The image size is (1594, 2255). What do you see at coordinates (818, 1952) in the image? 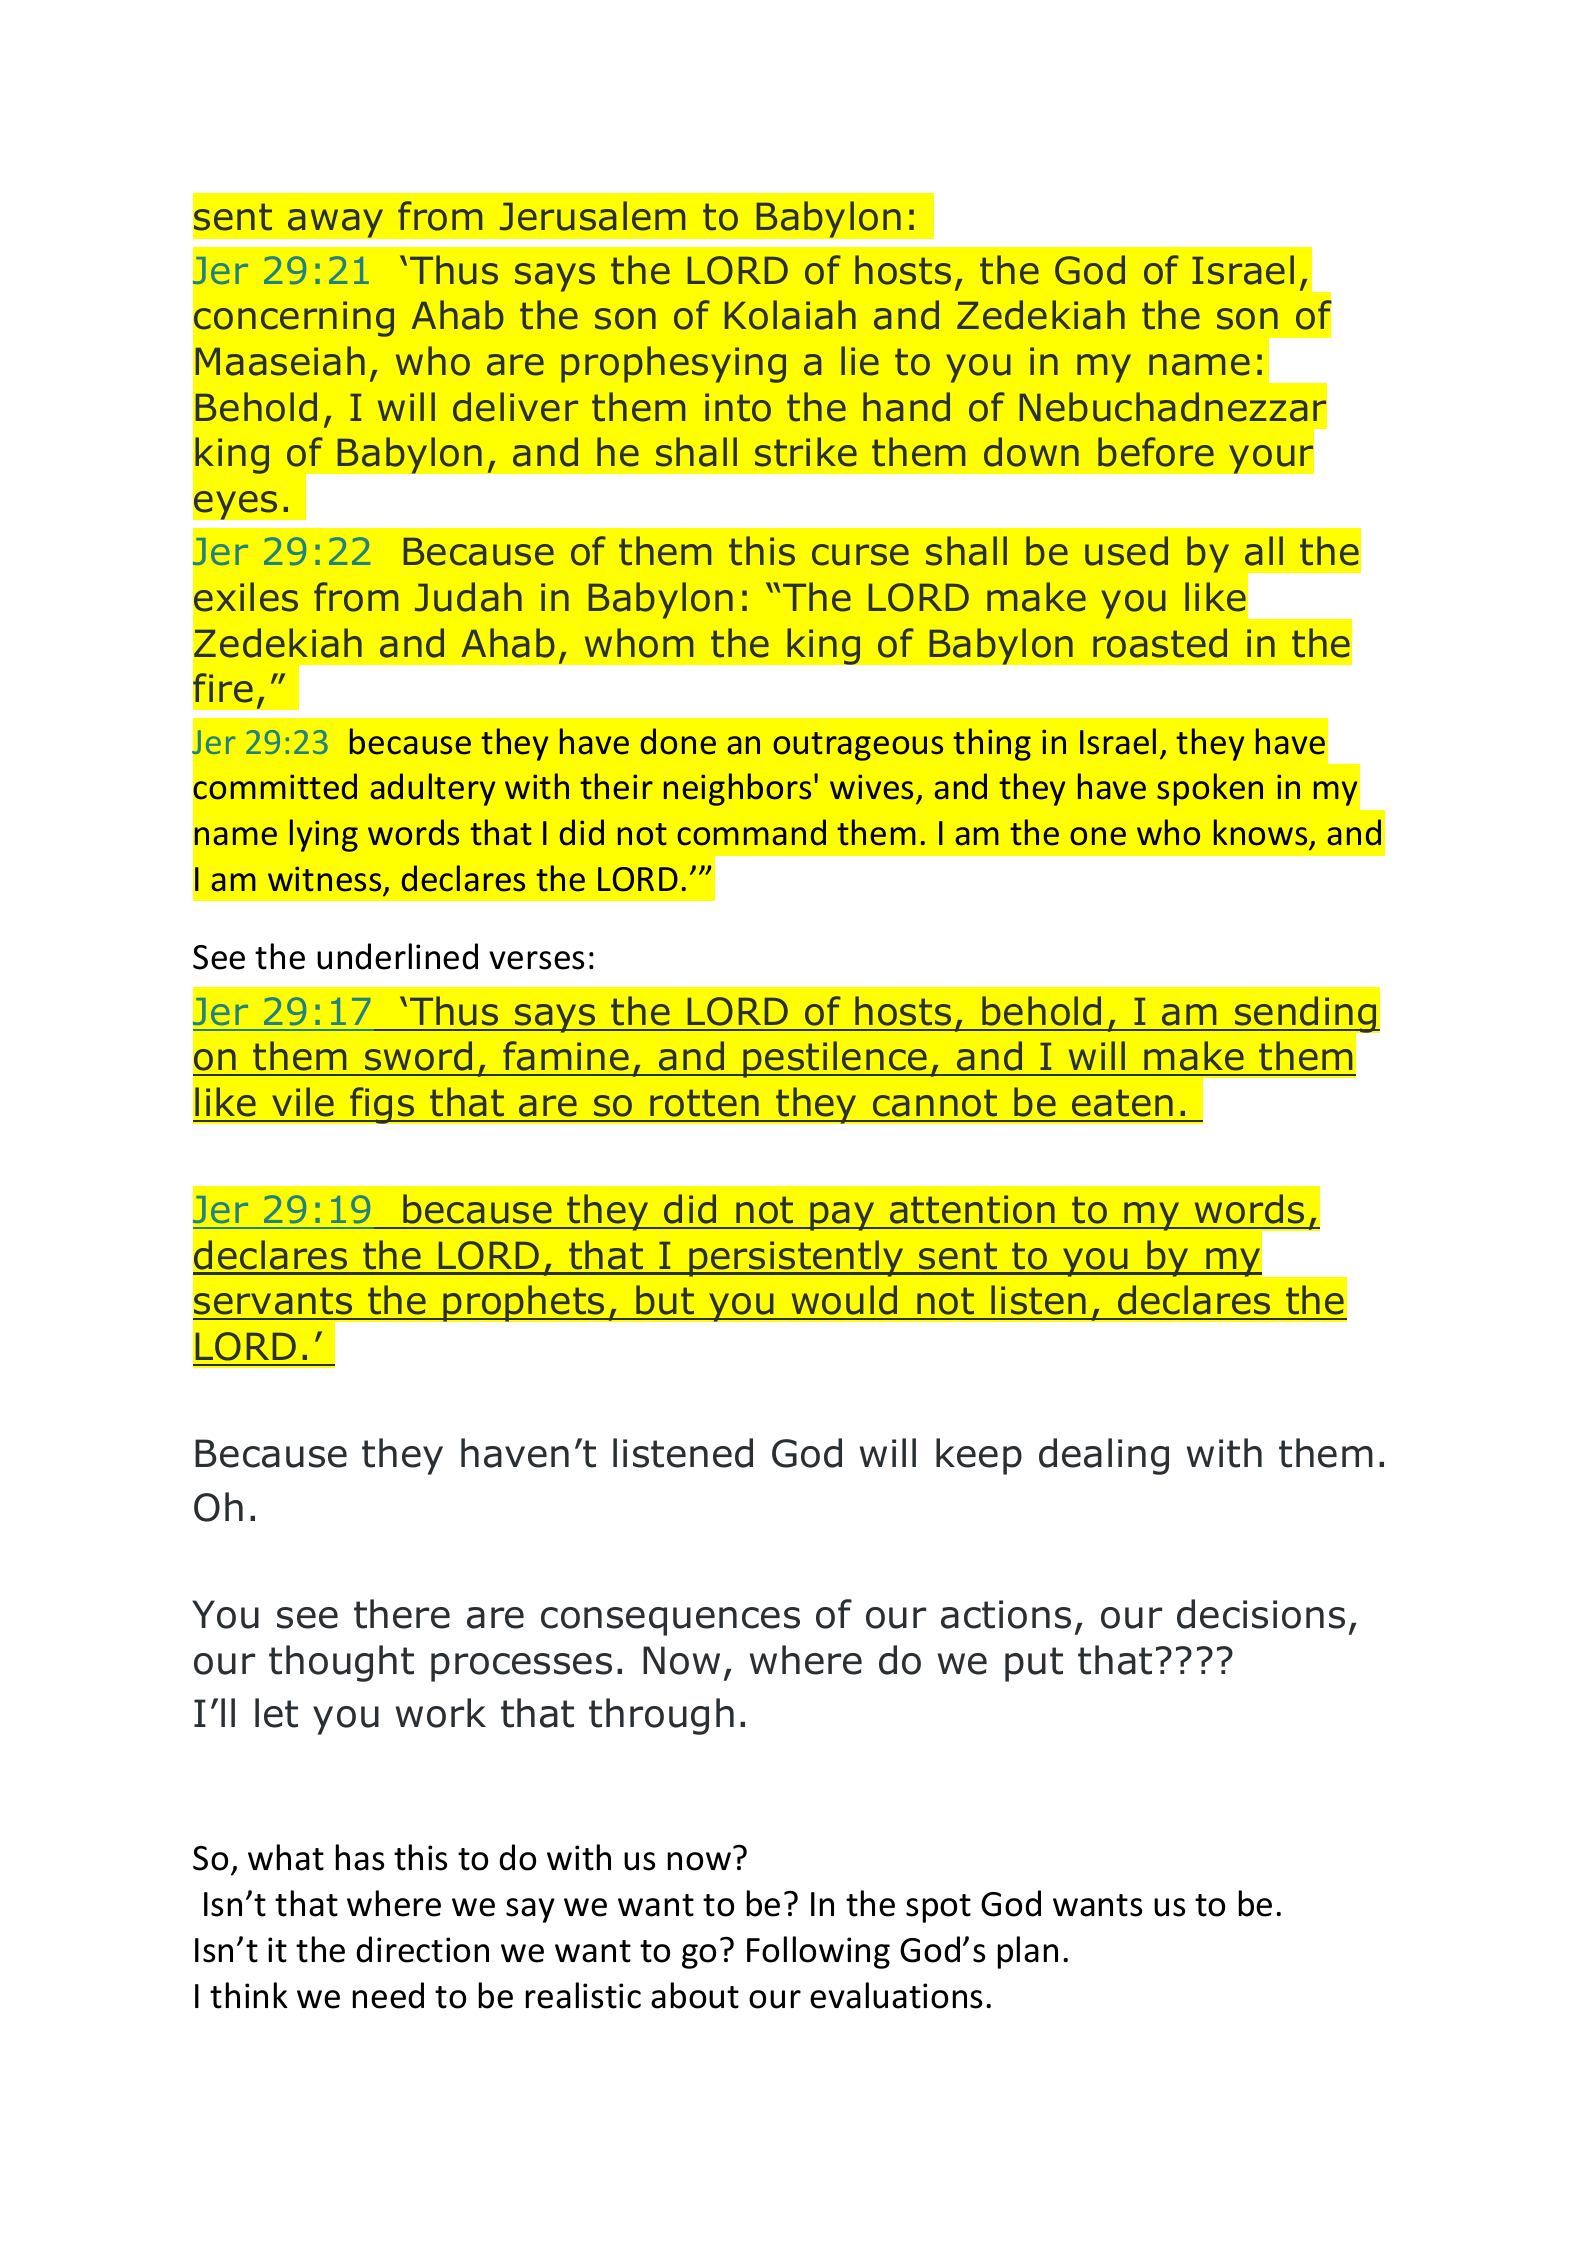
I see `Following` at bounding box center [818, 1952].
